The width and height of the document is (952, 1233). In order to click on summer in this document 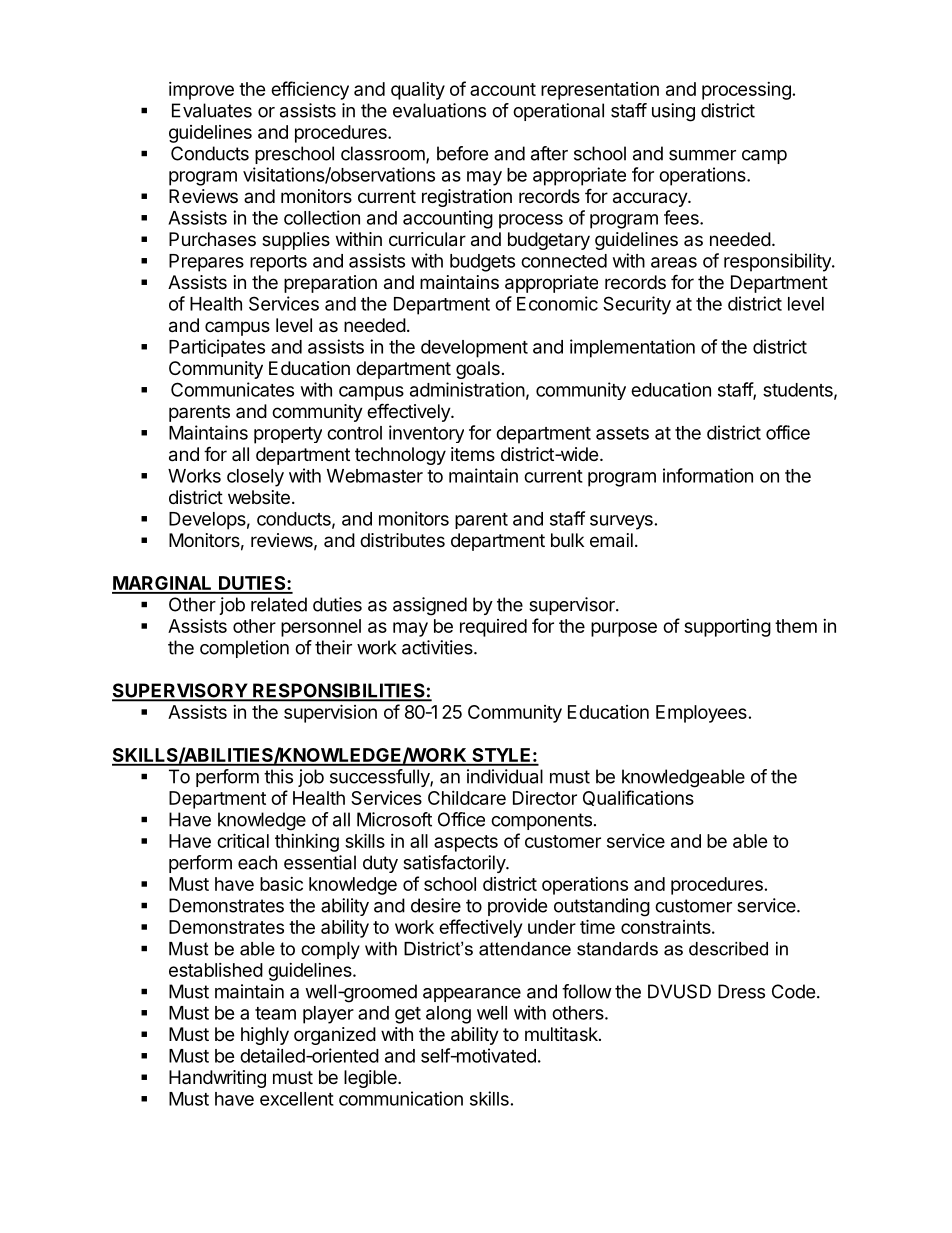, I will do `click(702, 155)`.
